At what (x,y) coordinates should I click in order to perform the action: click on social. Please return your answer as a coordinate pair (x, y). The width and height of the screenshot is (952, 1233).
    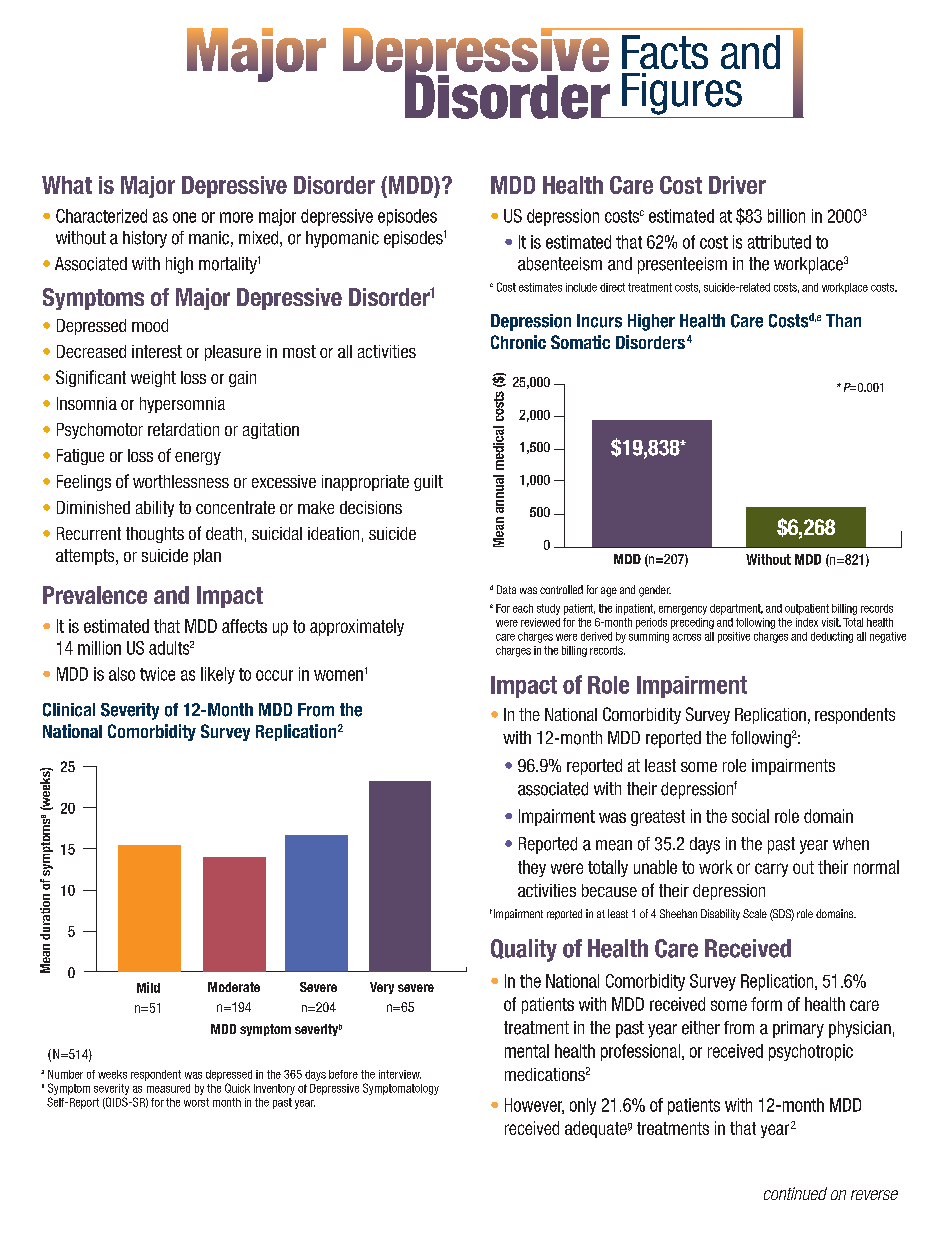
    Looking at the image, I should click on (750, 816).
